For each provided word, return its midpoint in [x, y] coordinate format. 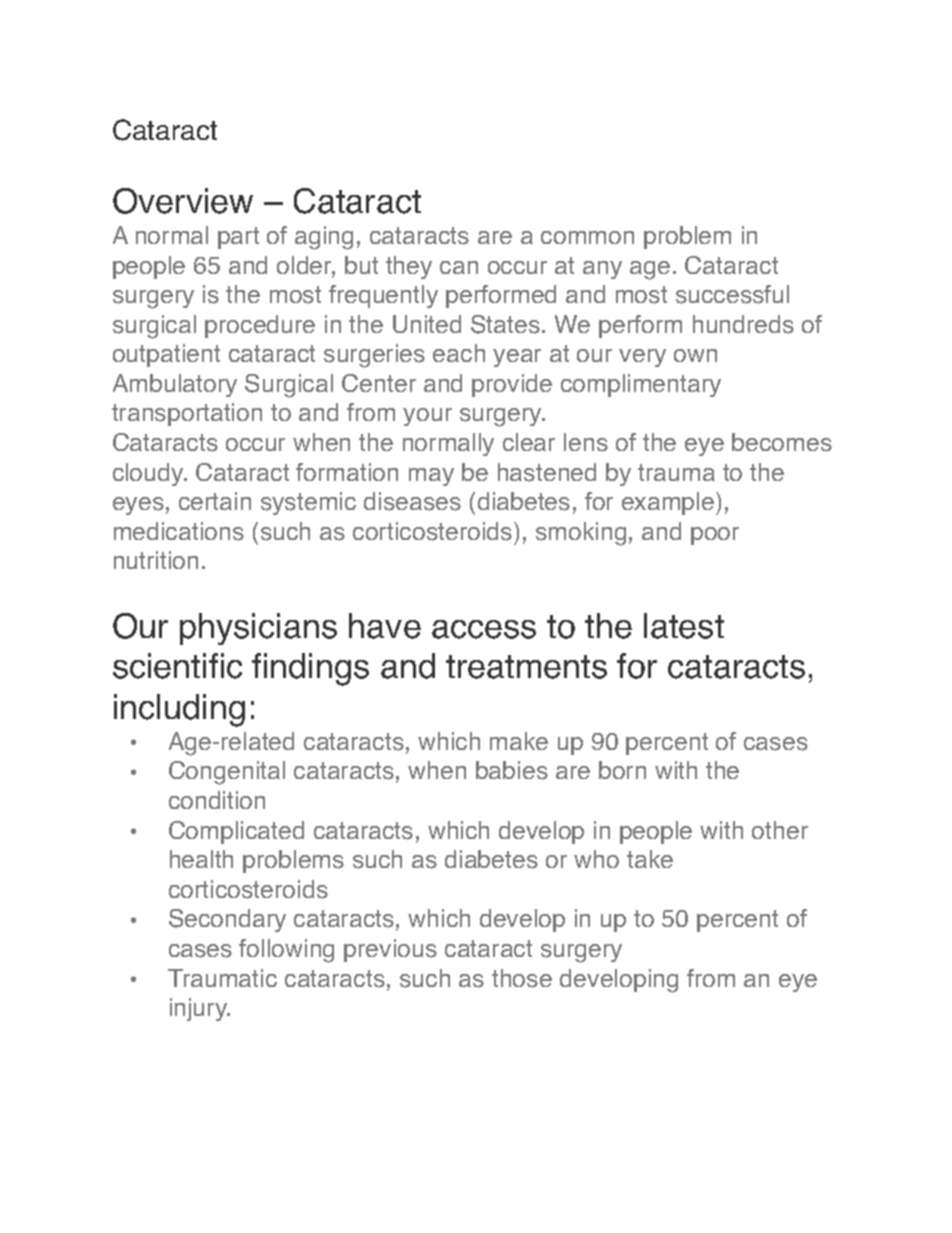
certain [215, 501]
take [650, 859]
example [669, 503]
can [459, 267]
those [522, 978]
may [431, 477]
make [519, 741]
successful [732, 294]
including [179, 710]
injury [200, 1009]
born [622, 770]
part [238, 238]
